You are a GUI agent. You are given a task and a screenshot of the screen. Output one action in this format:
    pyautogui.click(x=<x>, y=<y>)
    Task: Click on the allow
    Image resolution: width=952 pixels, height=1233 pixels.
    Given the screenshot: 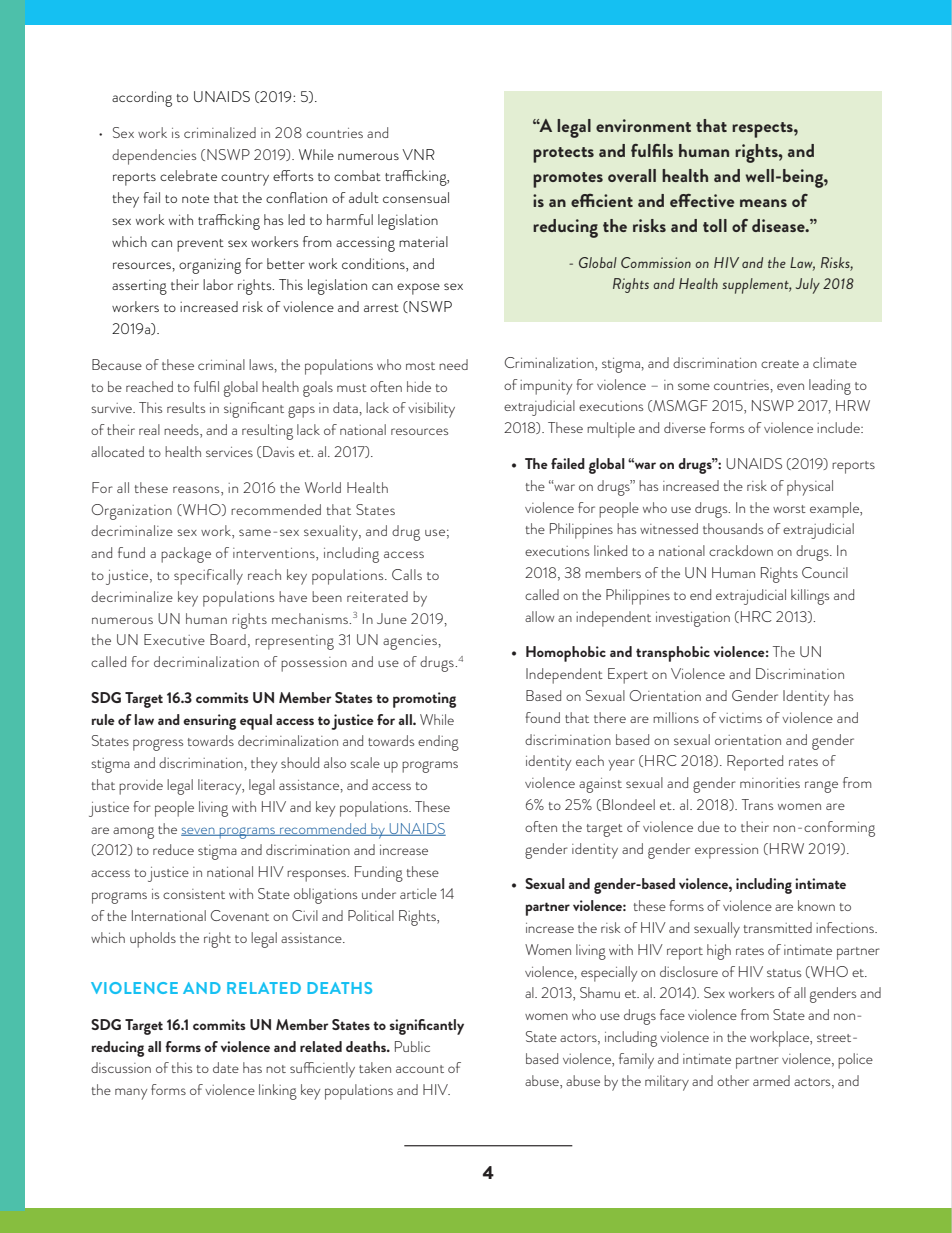 What is the action you would take?
    pyautogui.click(x=539, y=616)
